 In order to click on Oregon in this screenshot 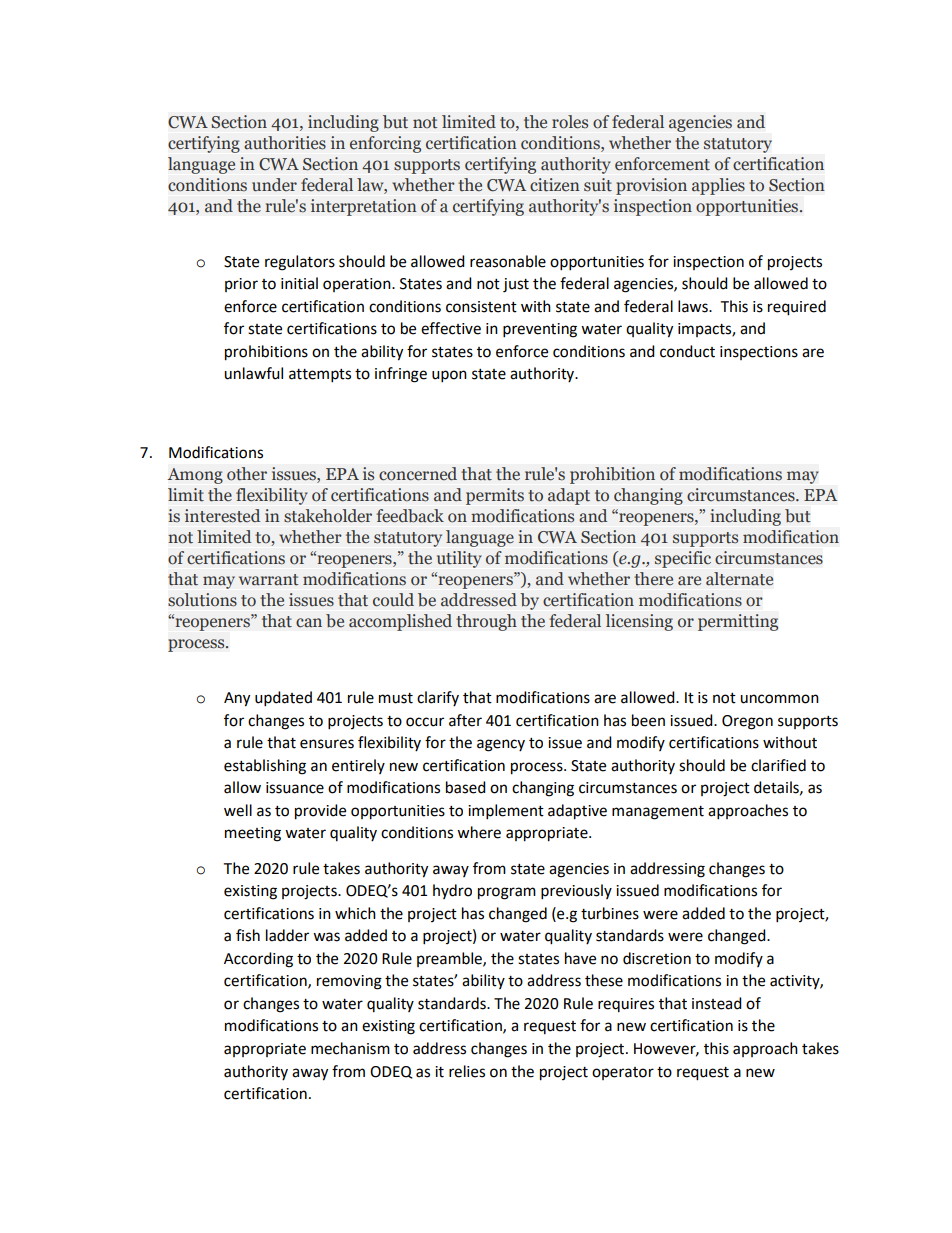, I will do `click(747, 722)`.
